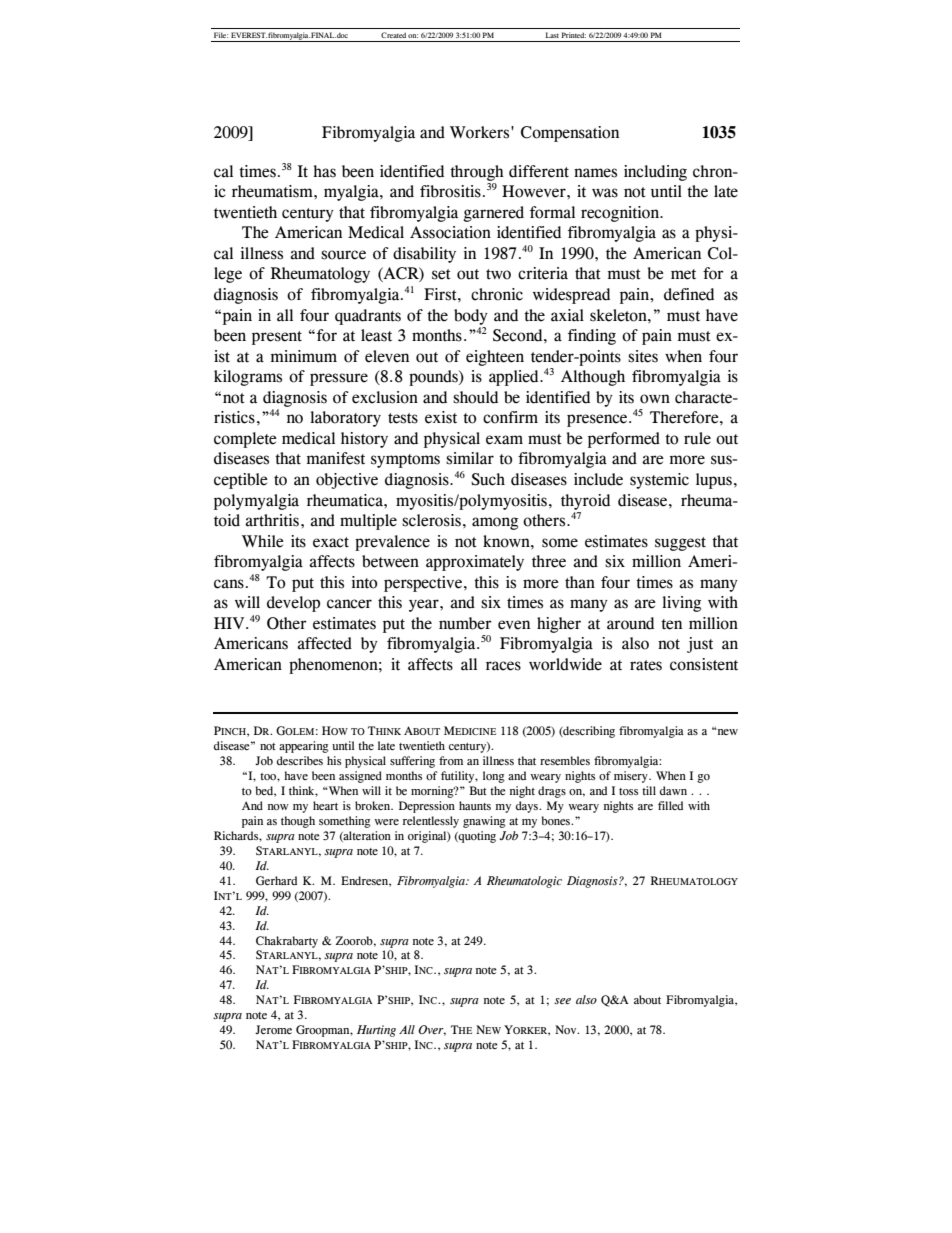 This page has width=952, height=1233. What do you see at coordinates (478, 790) in the page?
I see `But` at bounding box center [478, 790].
